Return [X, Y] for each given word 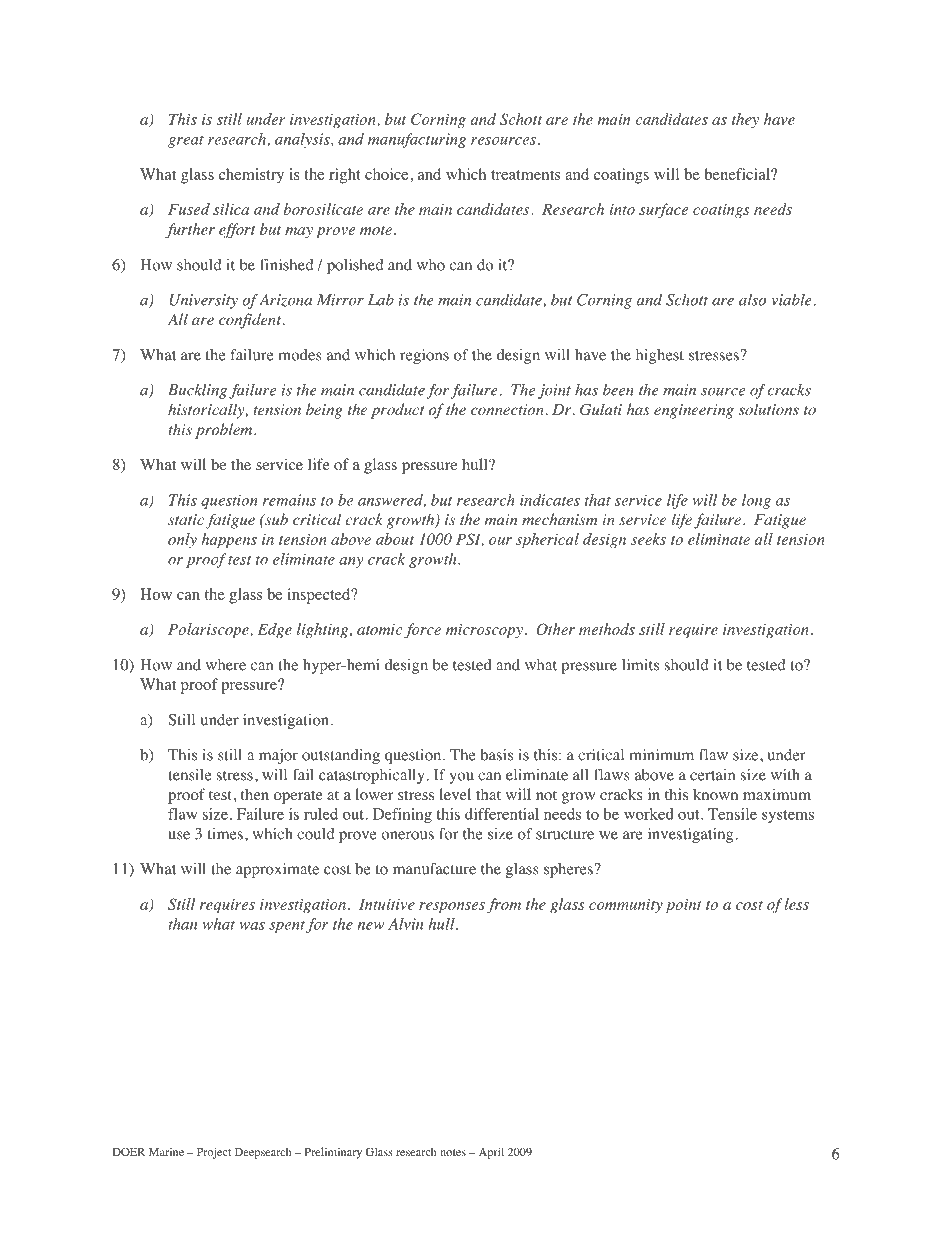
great [186, 141]
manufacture [434, 869]
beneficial [738, 174]
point [684, 906]
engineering [694, 411]
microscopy [484, 631]
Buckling [197, 391]
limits [640, 665]
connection [507, 409]
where [226, 665]
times [225, 834]
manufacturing [417, 140]
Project [214, 1153]
